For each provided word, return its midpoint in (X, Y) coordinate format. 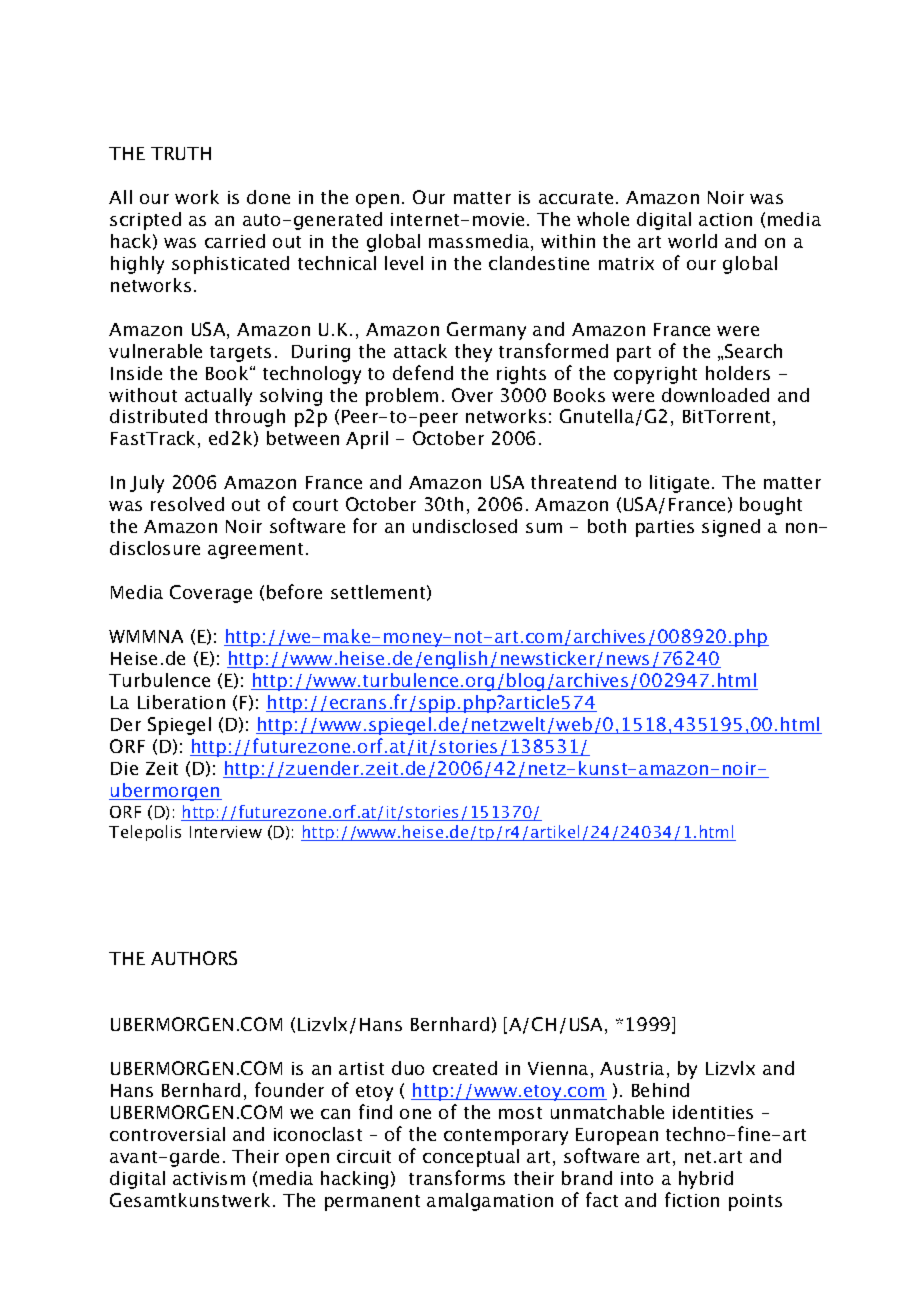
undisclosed (465, 526)
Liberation (181, 702)
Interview (226, 832)
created (465, 1068)
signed (731, 528)
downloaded (715, 395)
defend (423, 372)
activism (209, 1178)
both (607, 526)
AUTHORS (194, 958)
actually (218, 397)
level (404, 263)
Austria (632, 1068)
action (725, 219)
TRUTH (181, 153)
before (294, 591)
